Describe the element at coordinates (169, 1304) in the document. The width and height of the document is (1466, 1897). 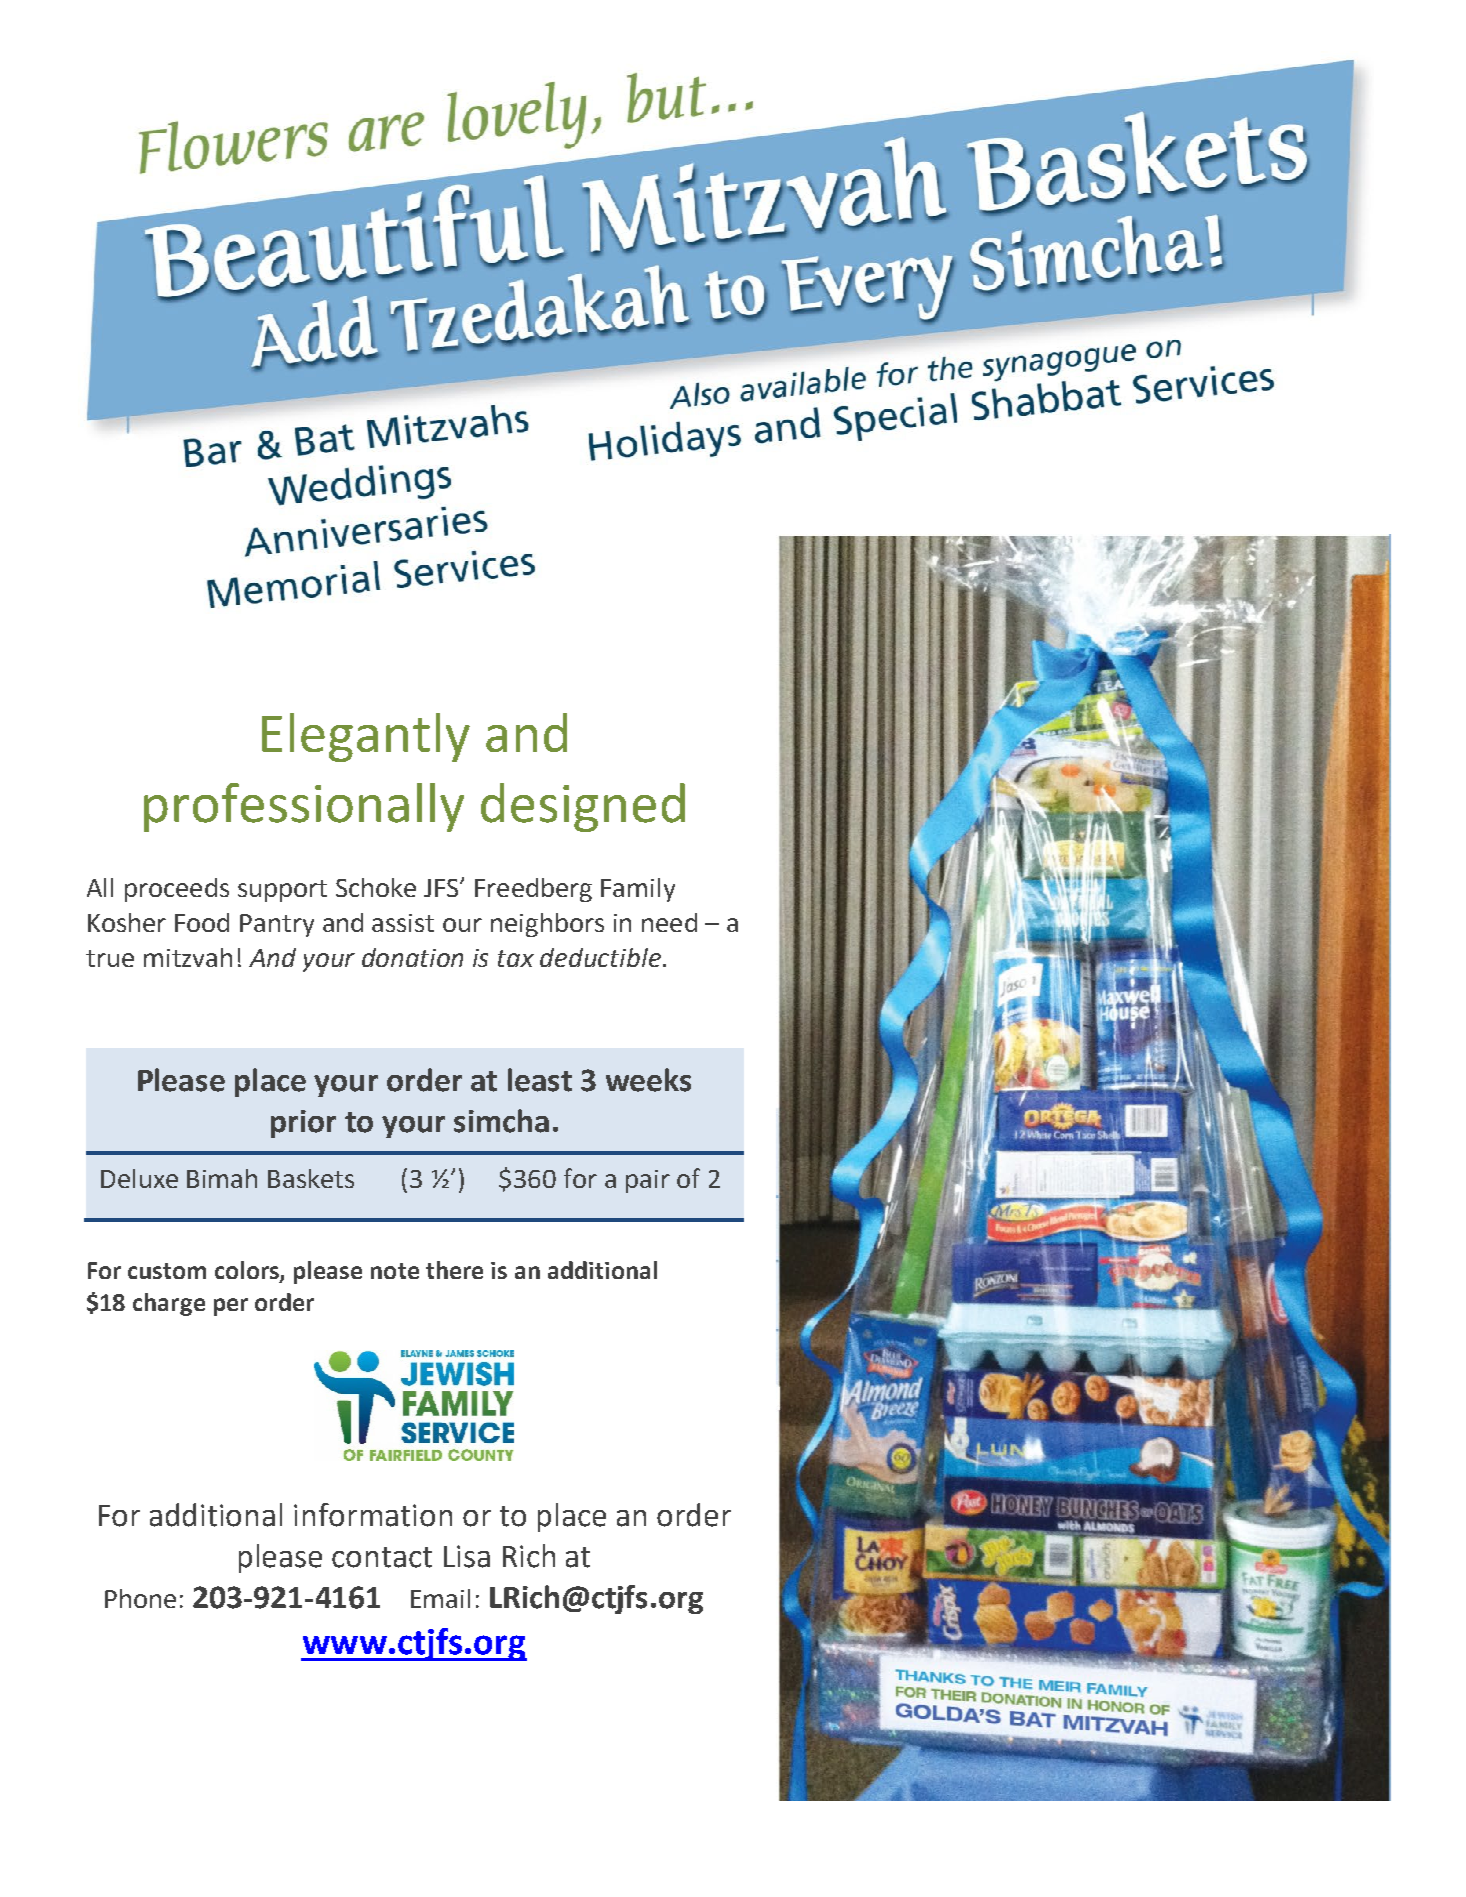
I see `charge` at that location.
